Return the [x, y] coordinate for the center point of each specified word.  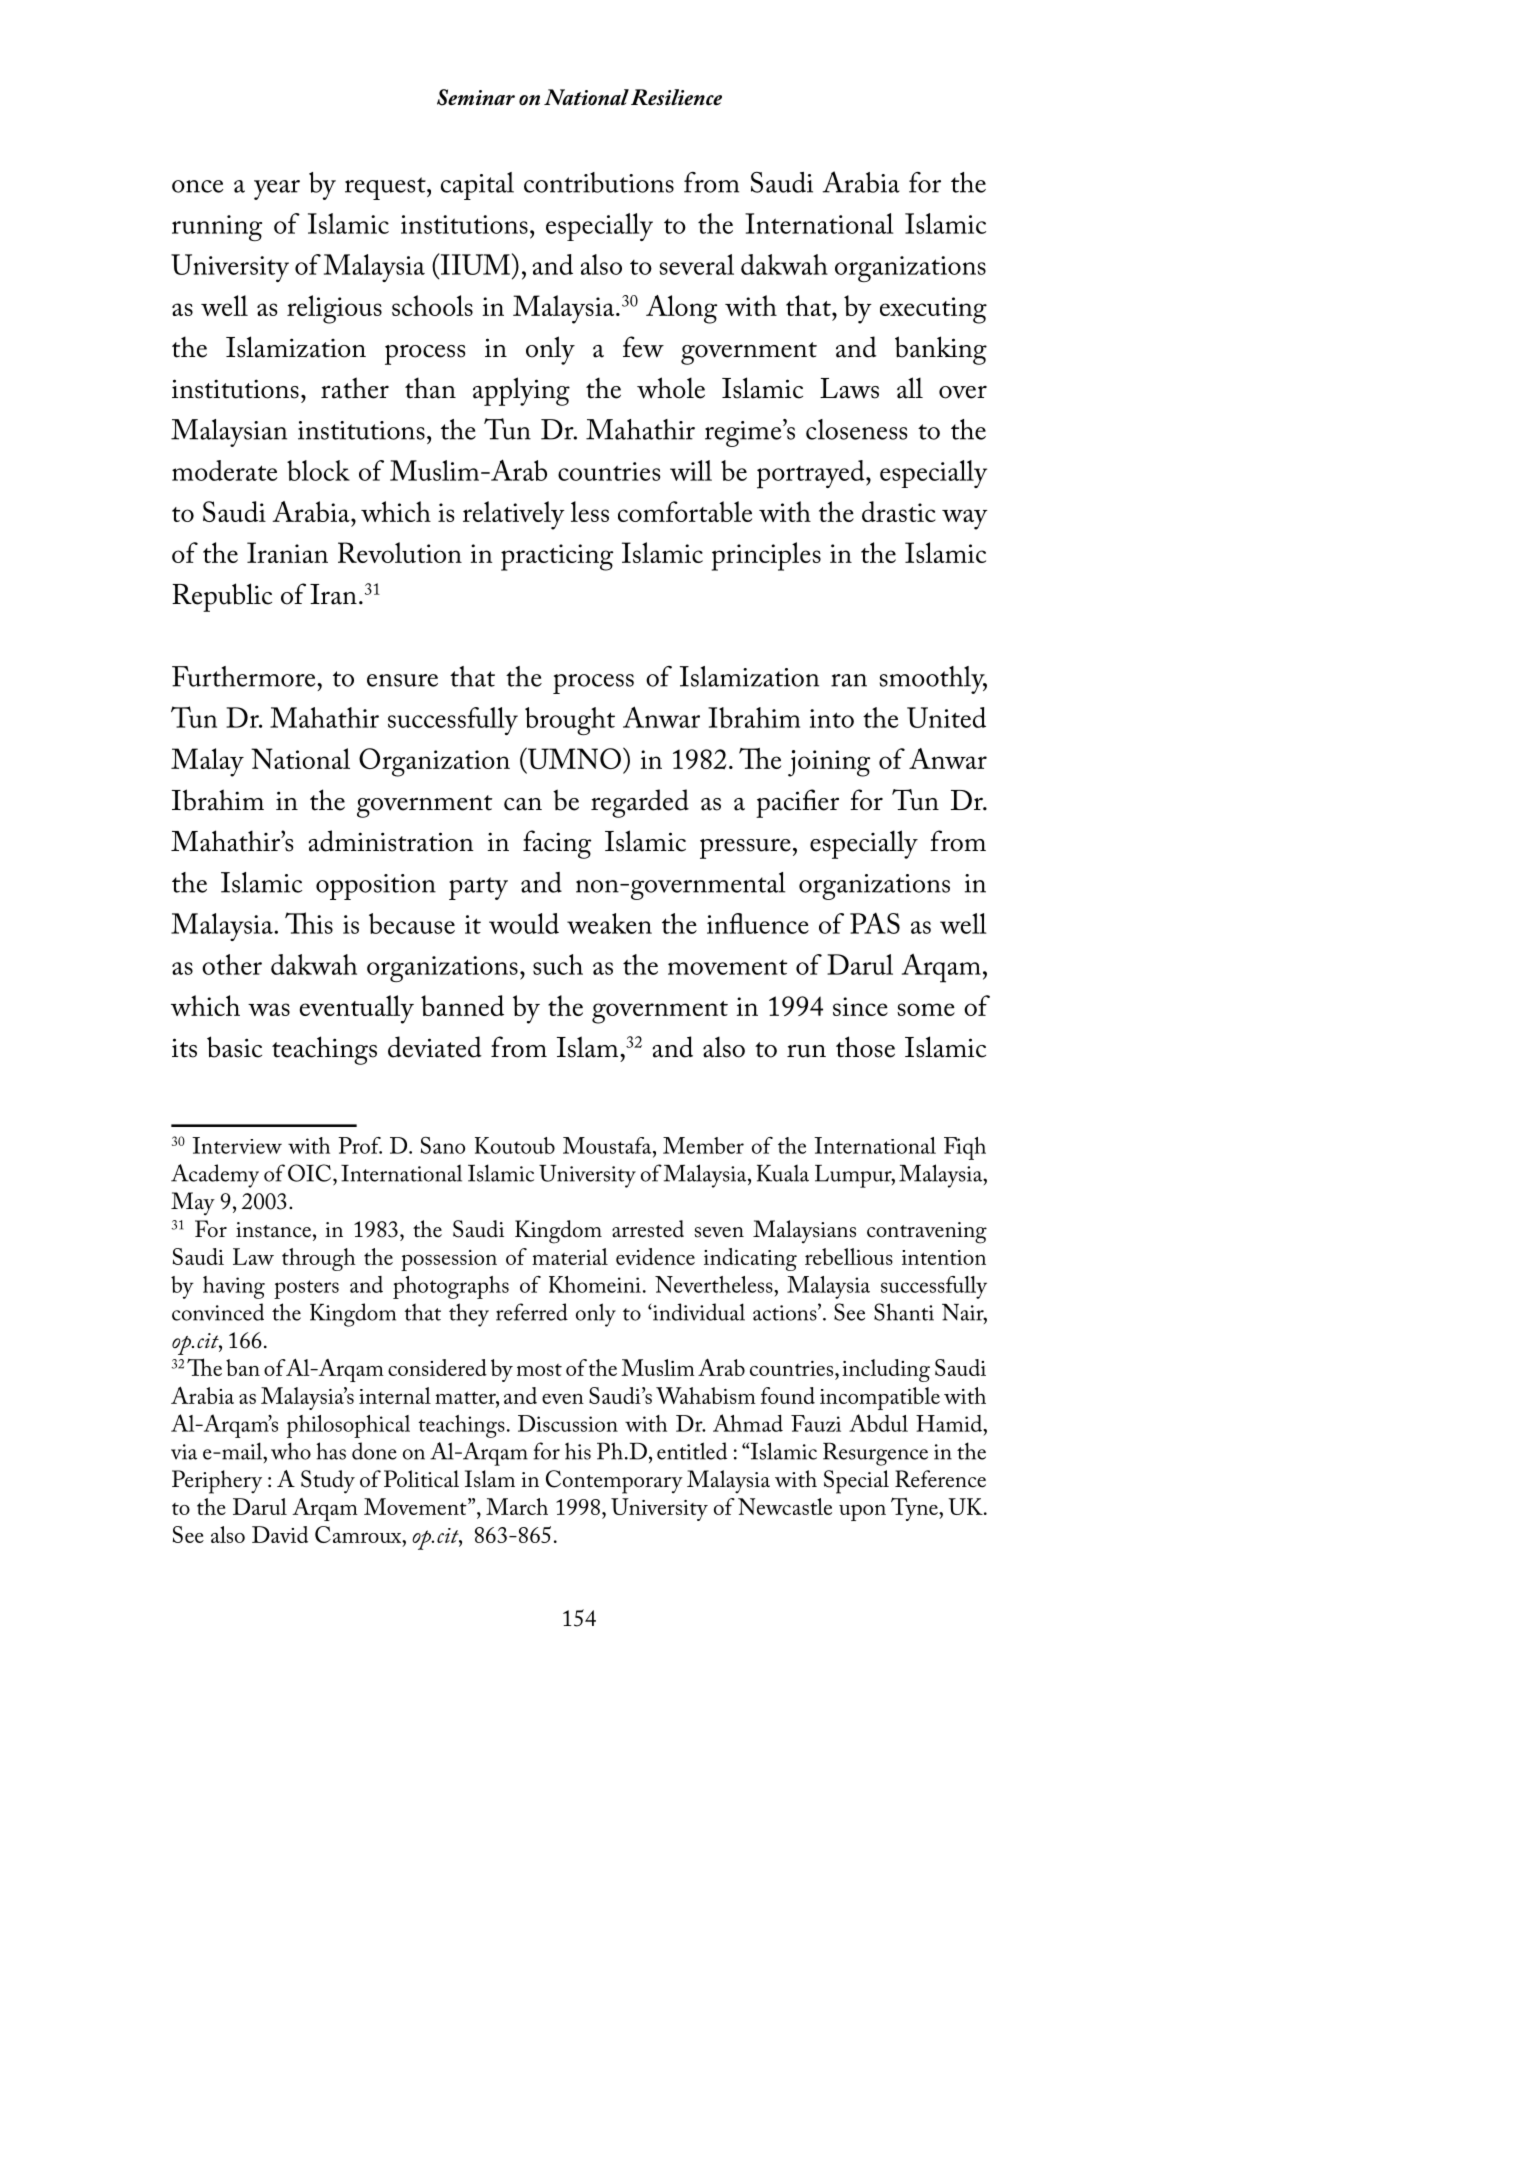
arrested [648, 1229]
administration [390, 841]
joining [829, 763]
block [318, 470]
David [280, 1534]
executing [933, 310]
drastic [899, 511]
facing [557, 844]
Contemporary [614, 1482]
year [277, 190]
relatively [514, 515]
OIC [311, 1173]
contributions [599, 182]
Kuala [783, 1173]
